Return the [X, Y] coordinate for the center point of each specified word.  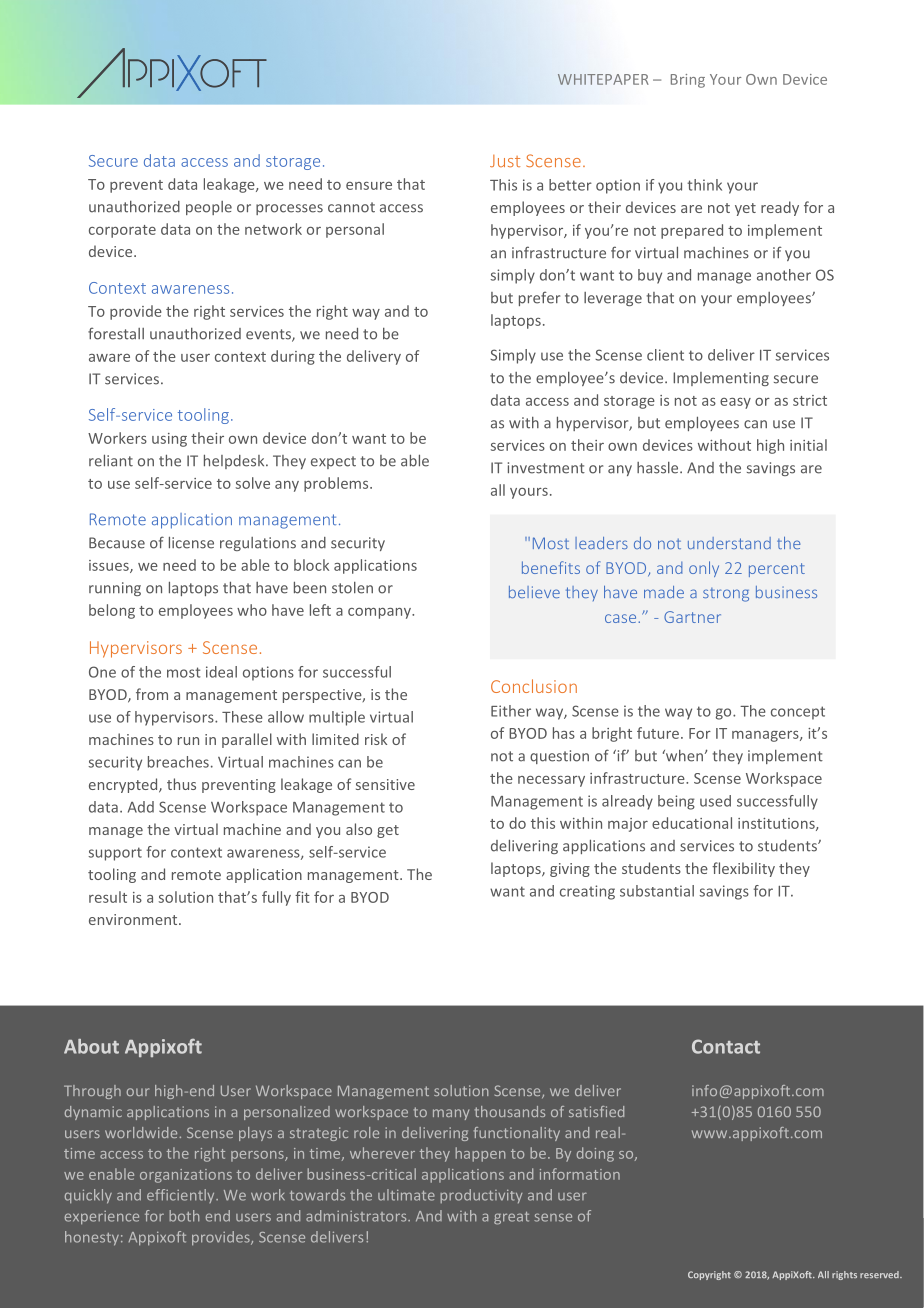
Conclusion [534, 686]
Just [505, 161]
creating [587, 892]
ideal [221, 672]
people [209, 208]
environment [134, 919]
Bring [688, 81]
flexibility [743, 869]
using [169, 440]
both [184, 1216]
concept [798, 713]
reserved [880, 1274]
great [511, 1218]
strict [810, 400]
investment [546, 468]
